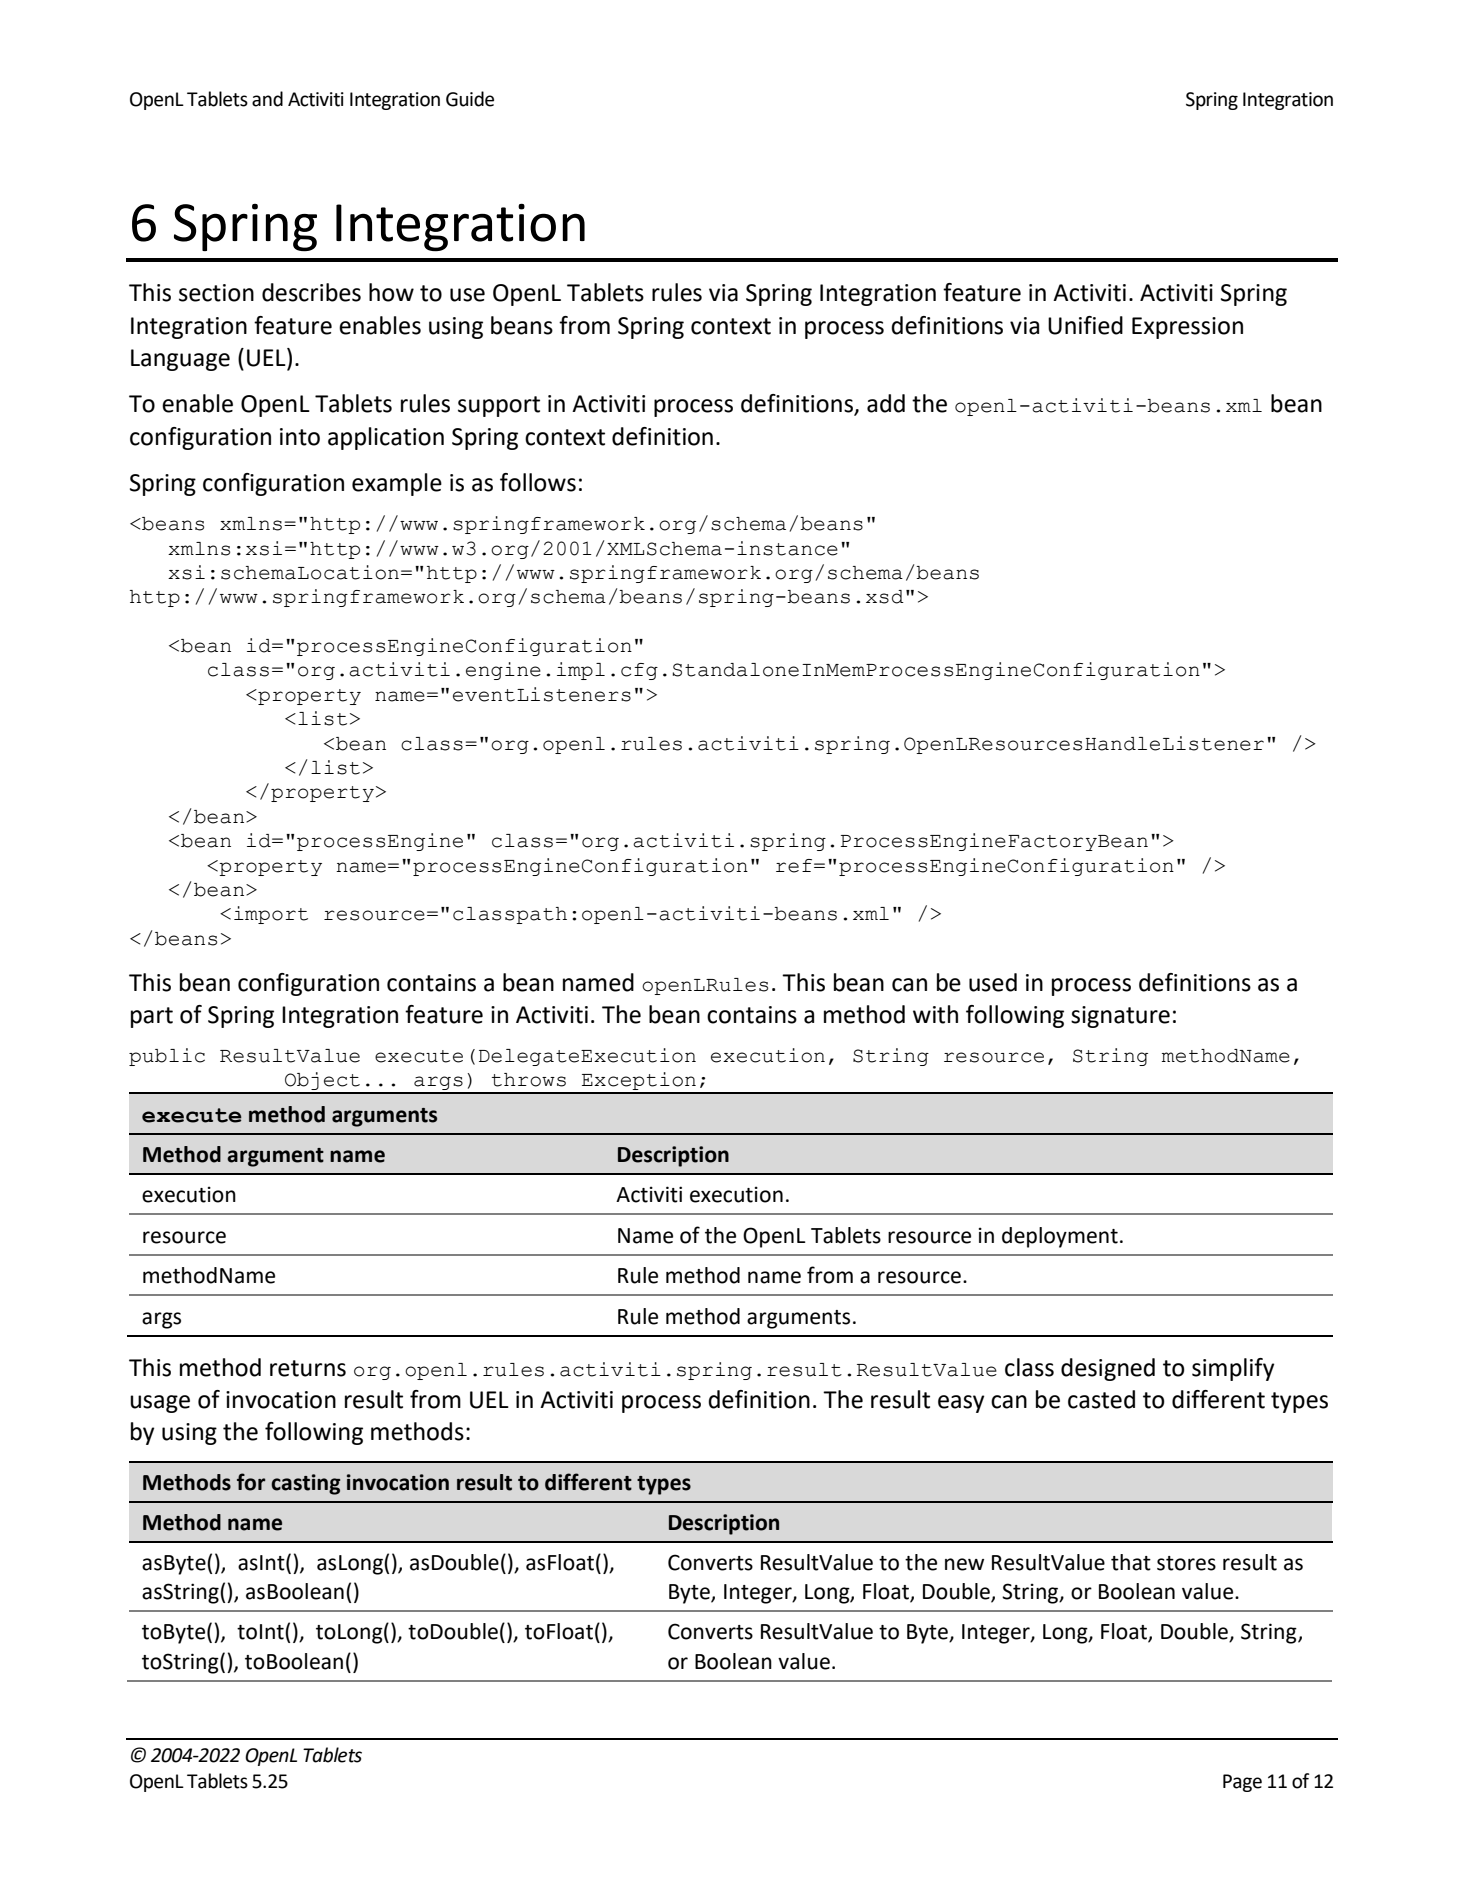 Image resolution: width=1463 pixels, height=1893 pixels. Describe the element at coordinates (993, 982) in the page. I see `used` at that location.
